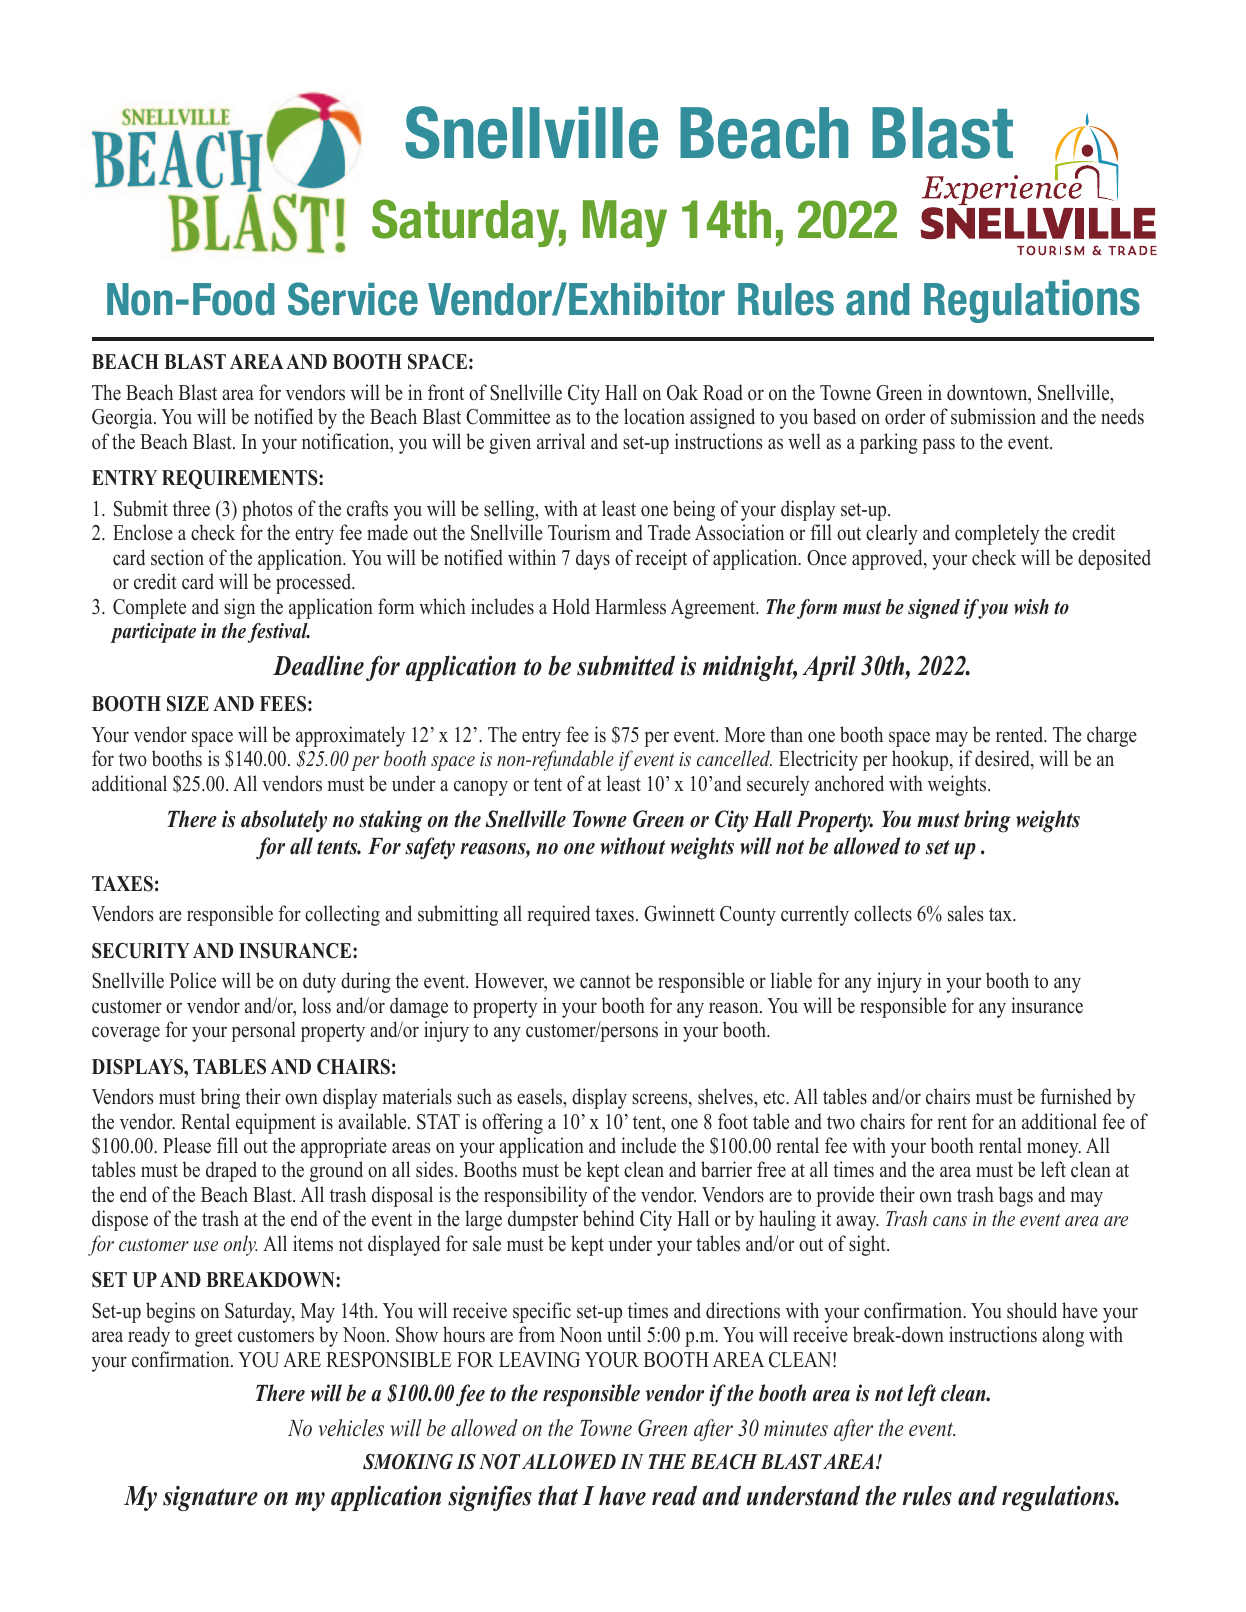 The width and height of the screenshot is (1246, 1612). Describe the element at coordinates (993, 416) in the screenshot. I see `submission` at that location.
